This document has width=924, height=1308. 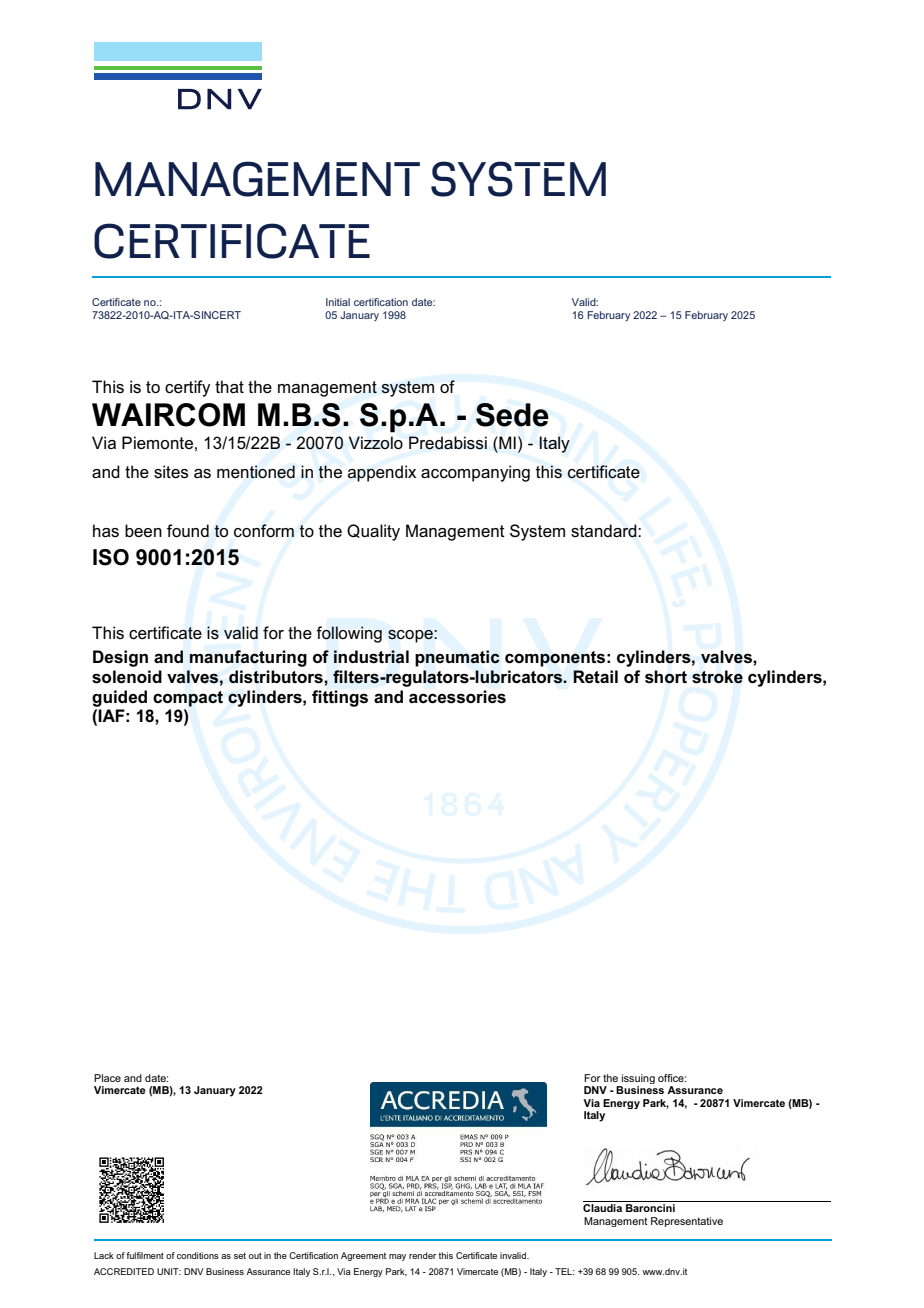 What do you see at coordinates (422, 1255) in the document?
I see `render` at bounding box center [422, 1255].
